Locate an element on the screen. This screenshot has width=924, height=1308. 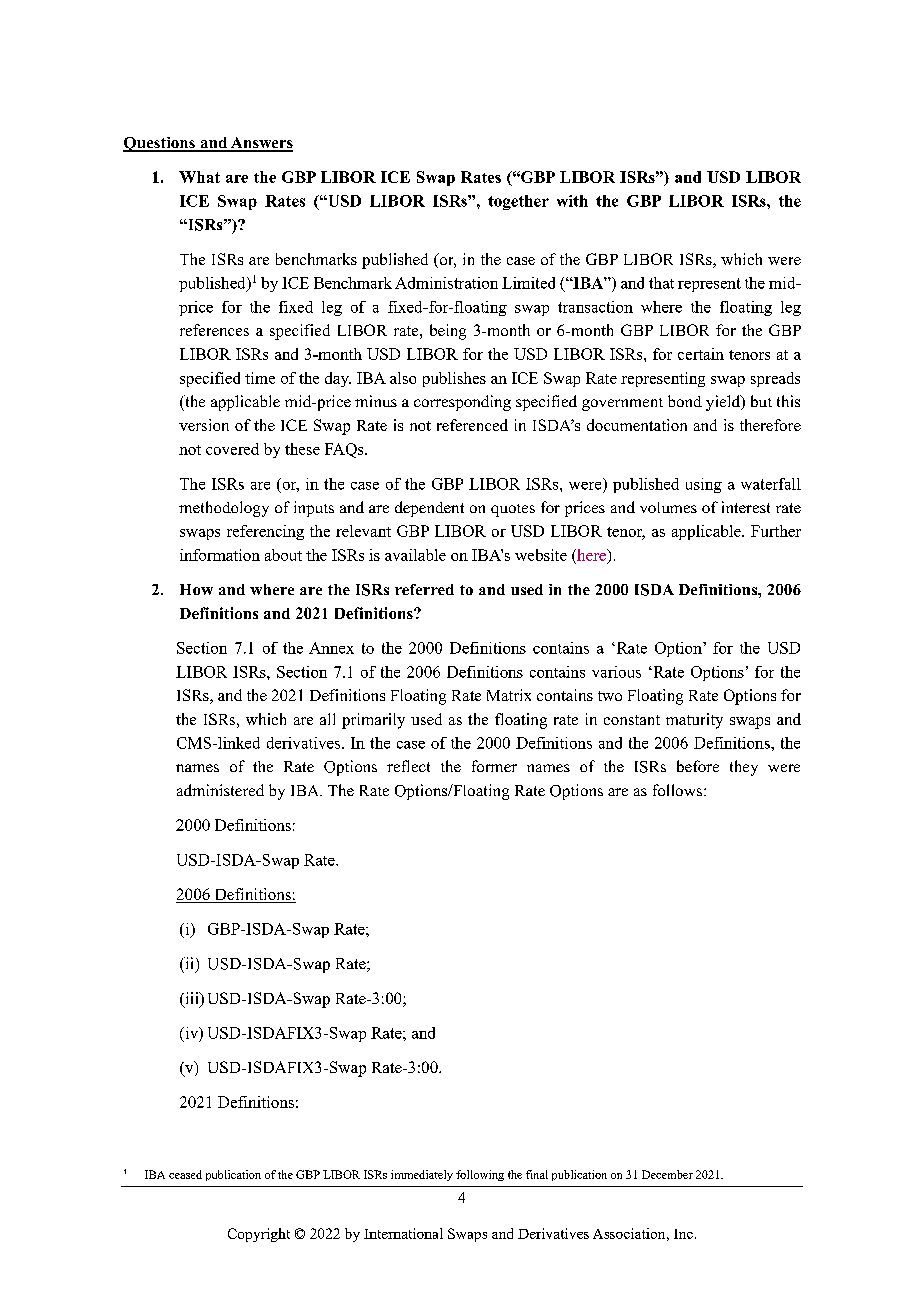
December is located at coordinates (667, 1174).
